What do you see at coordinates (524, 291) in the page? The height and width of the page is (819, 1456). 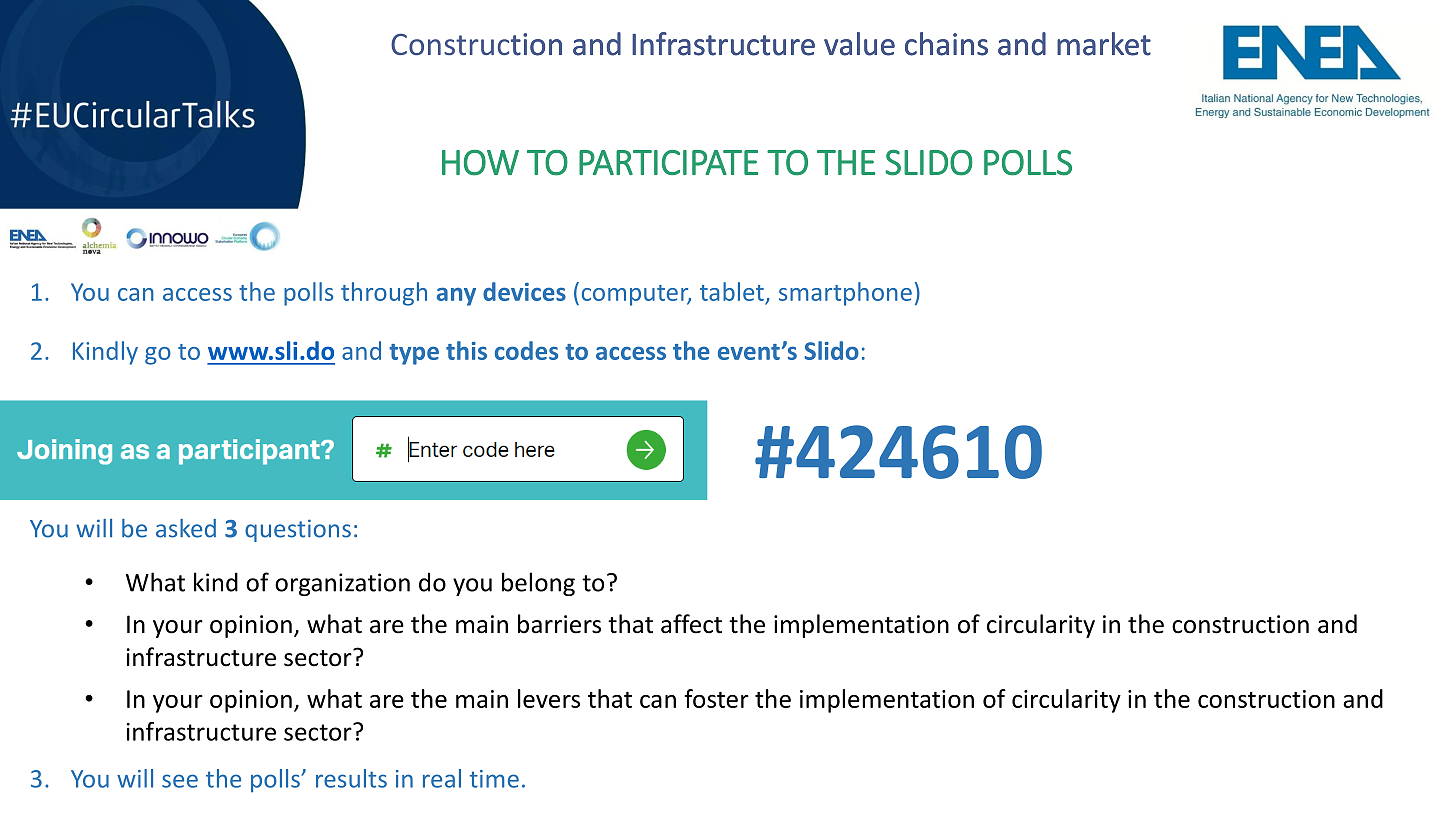 I see `devices` at bounding box center [524, 291].
